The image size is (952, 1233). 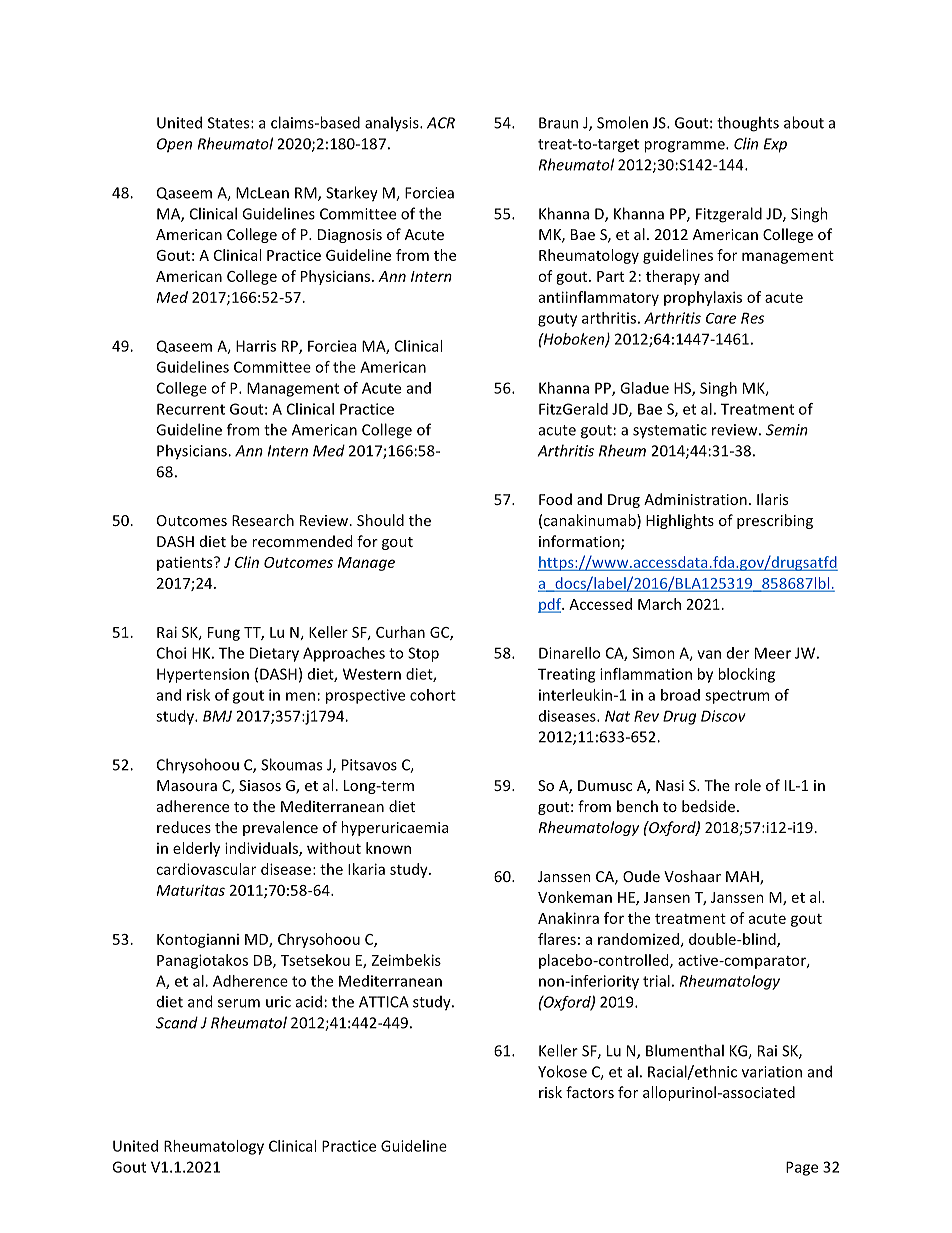 I want to click on serum, so click(x=239, y=1003).
